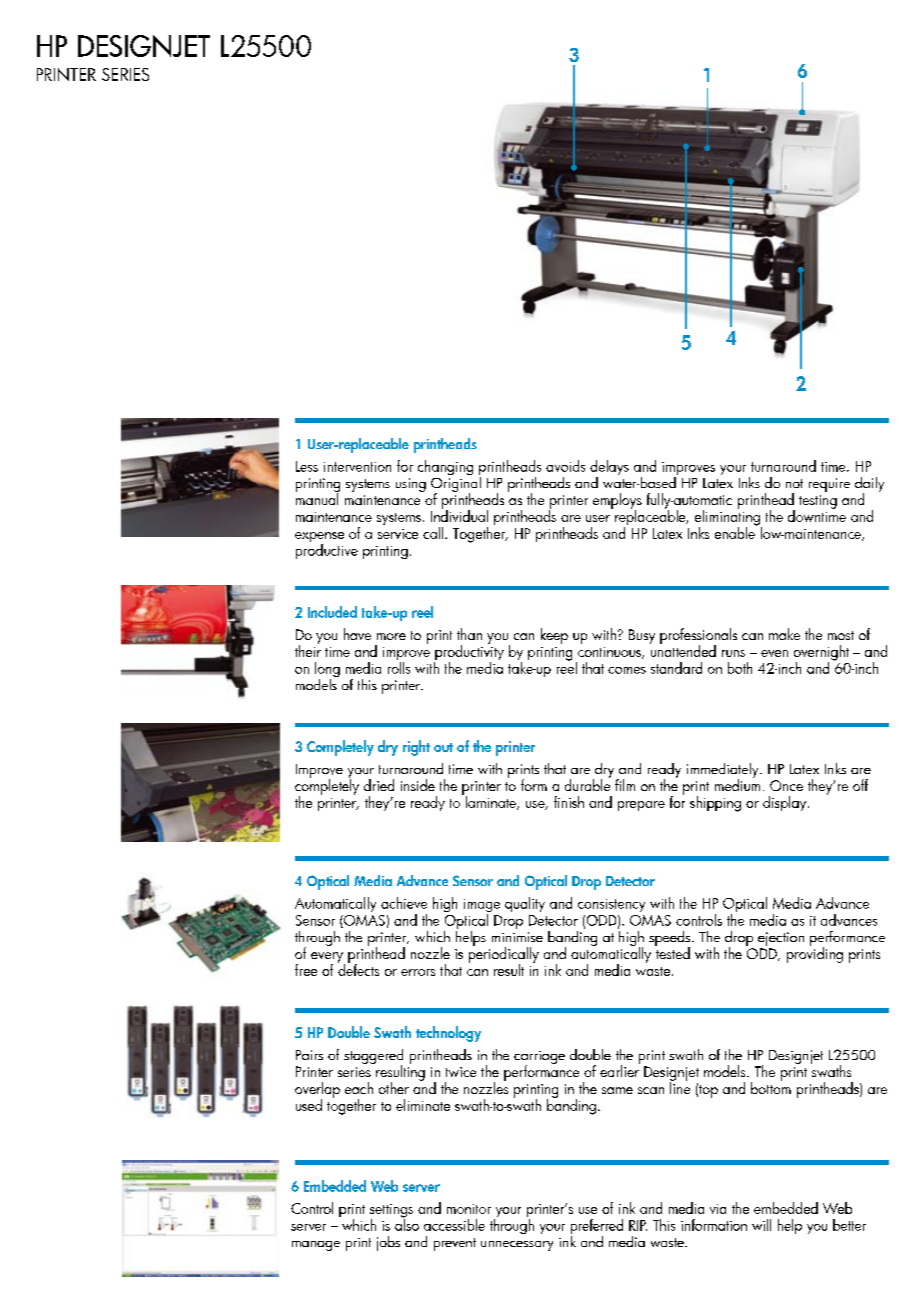 This image has width=924, height=1308. I want to click on dried, so click(379, 785).
